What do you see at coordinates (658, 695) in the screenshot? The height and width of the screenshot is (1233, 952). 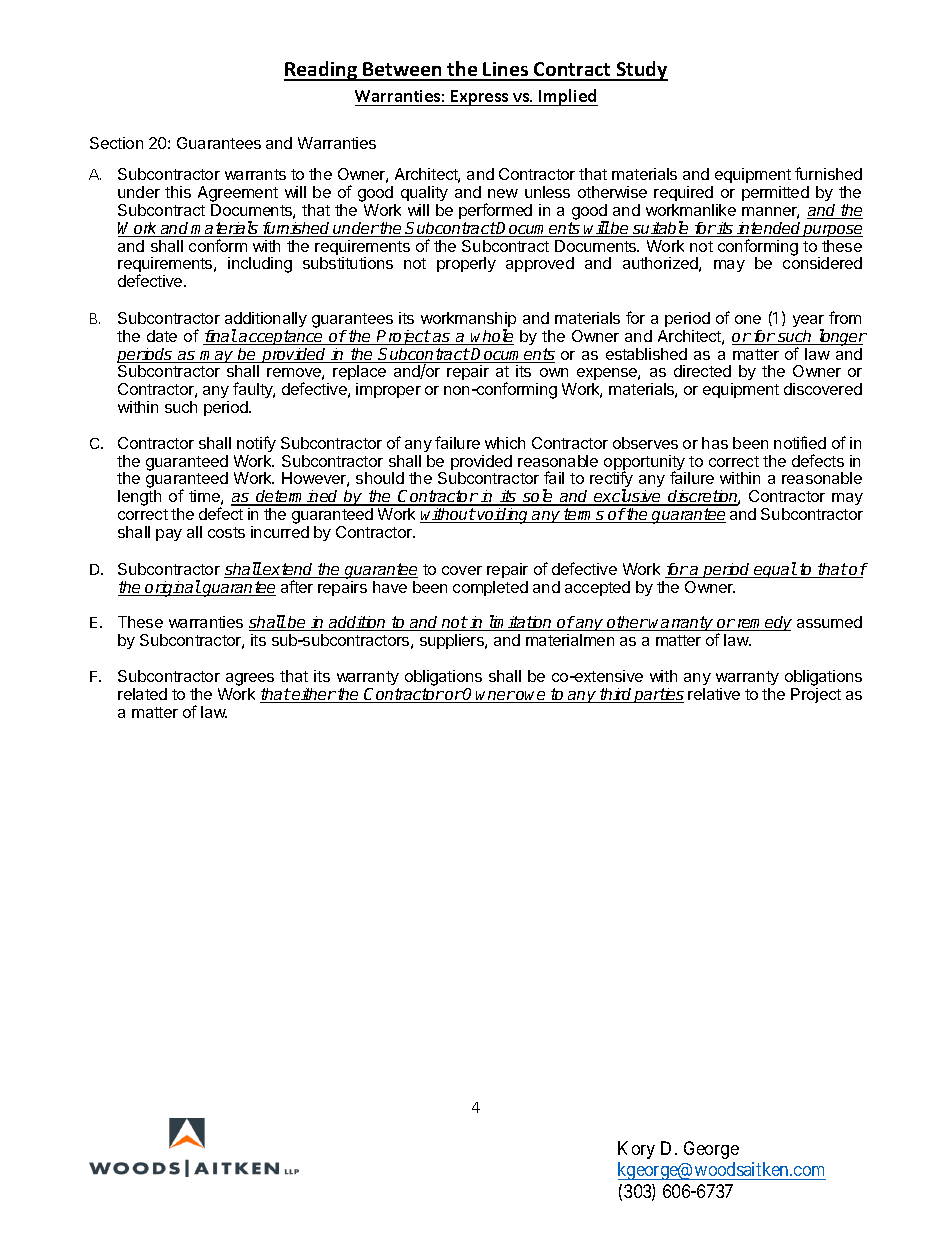 I see `parties` at bounding box center [658, 695].
